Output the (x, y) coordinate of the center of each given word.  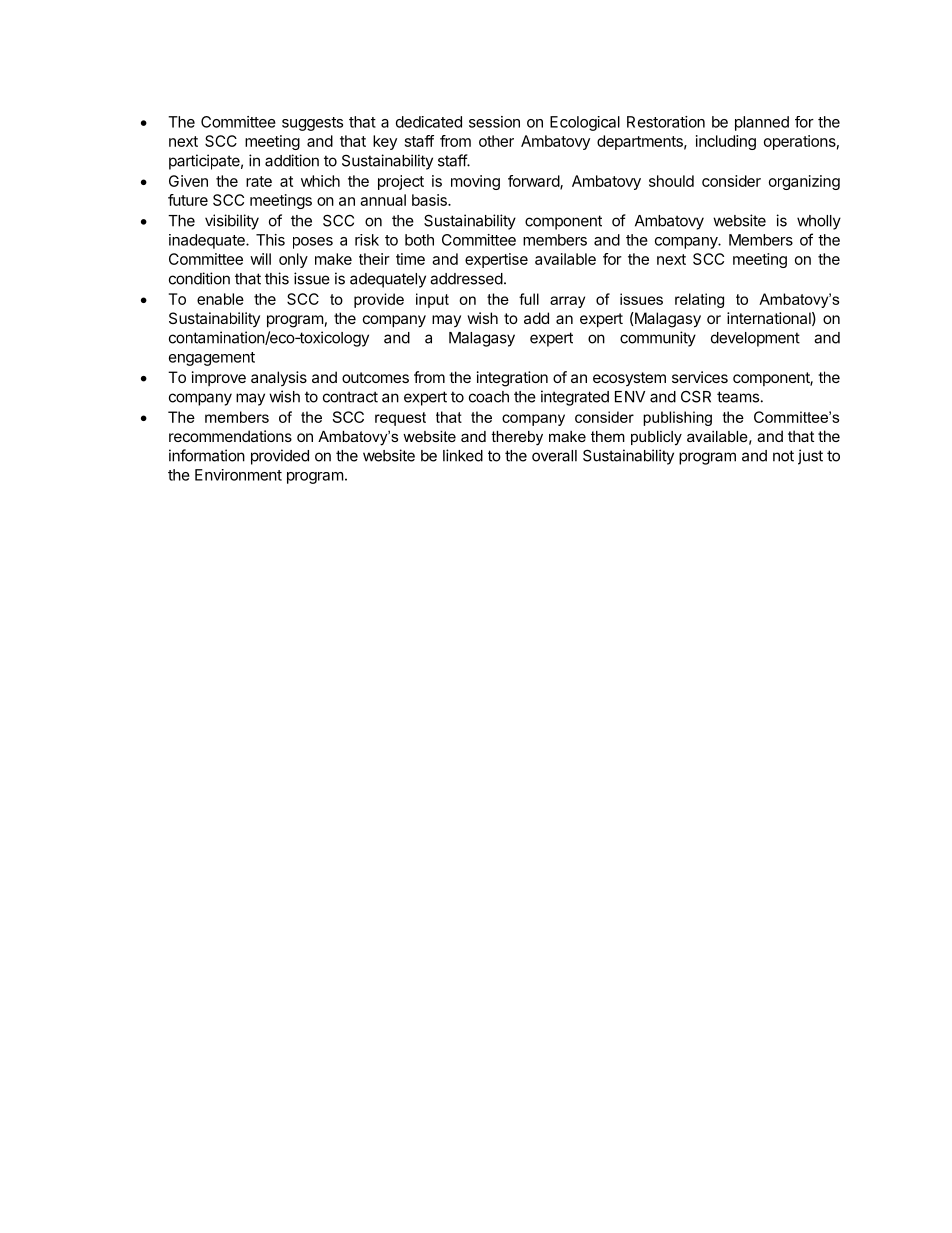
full (529, 299)
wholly (819, 222)
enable (220, 299)
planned (762, 123)
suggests (312, 124)
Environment (238, 475)
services (700, 377)
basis (430, 200)
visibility (232, 222)
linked (463, 455)
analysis (279, 378)
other (496, 141)
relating (699, 300)
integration (512, 379)
